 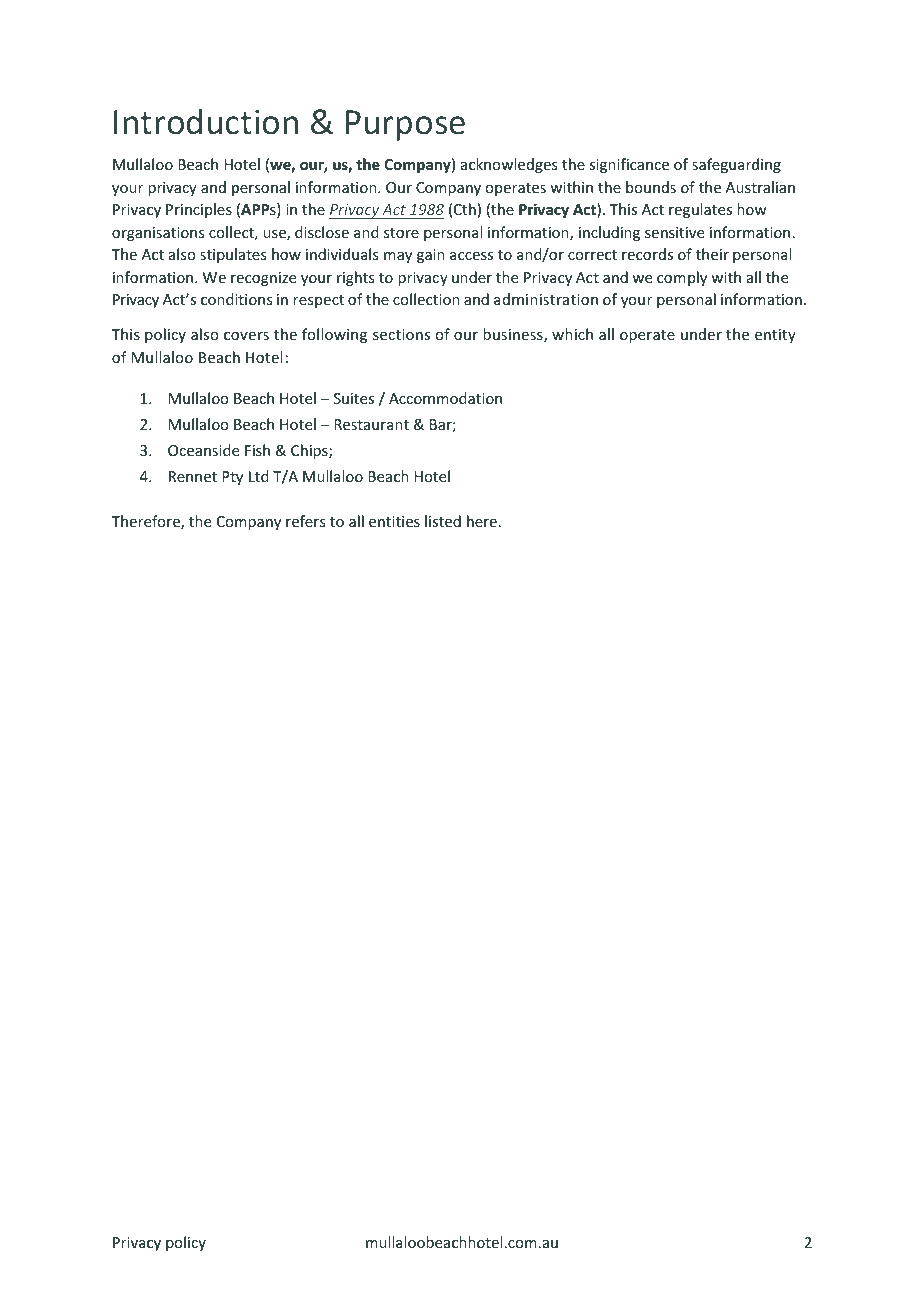 I want to click on Accommodation, so click(x=445, y=398).
